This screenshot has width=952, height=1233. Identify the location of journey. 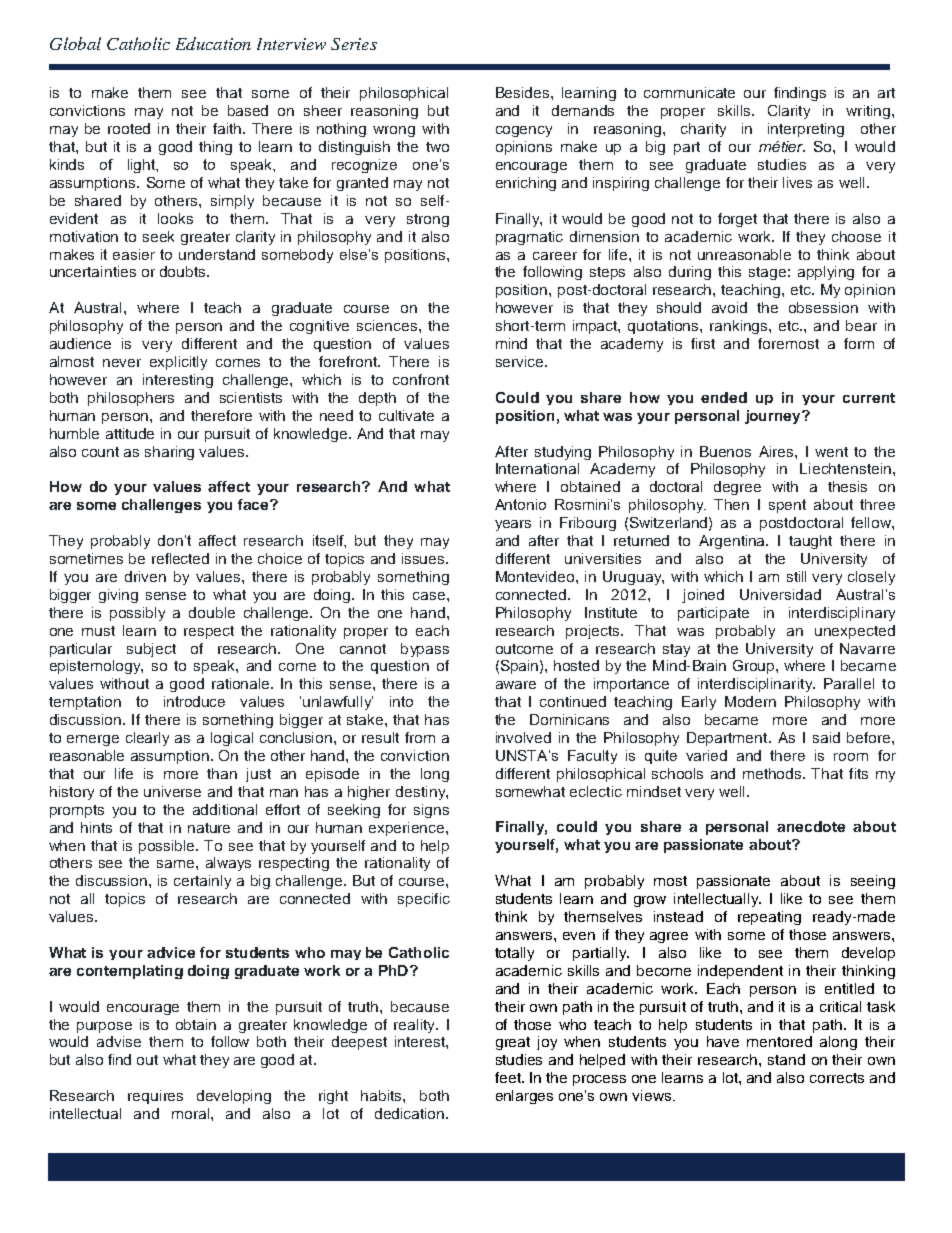
(774, 417).
